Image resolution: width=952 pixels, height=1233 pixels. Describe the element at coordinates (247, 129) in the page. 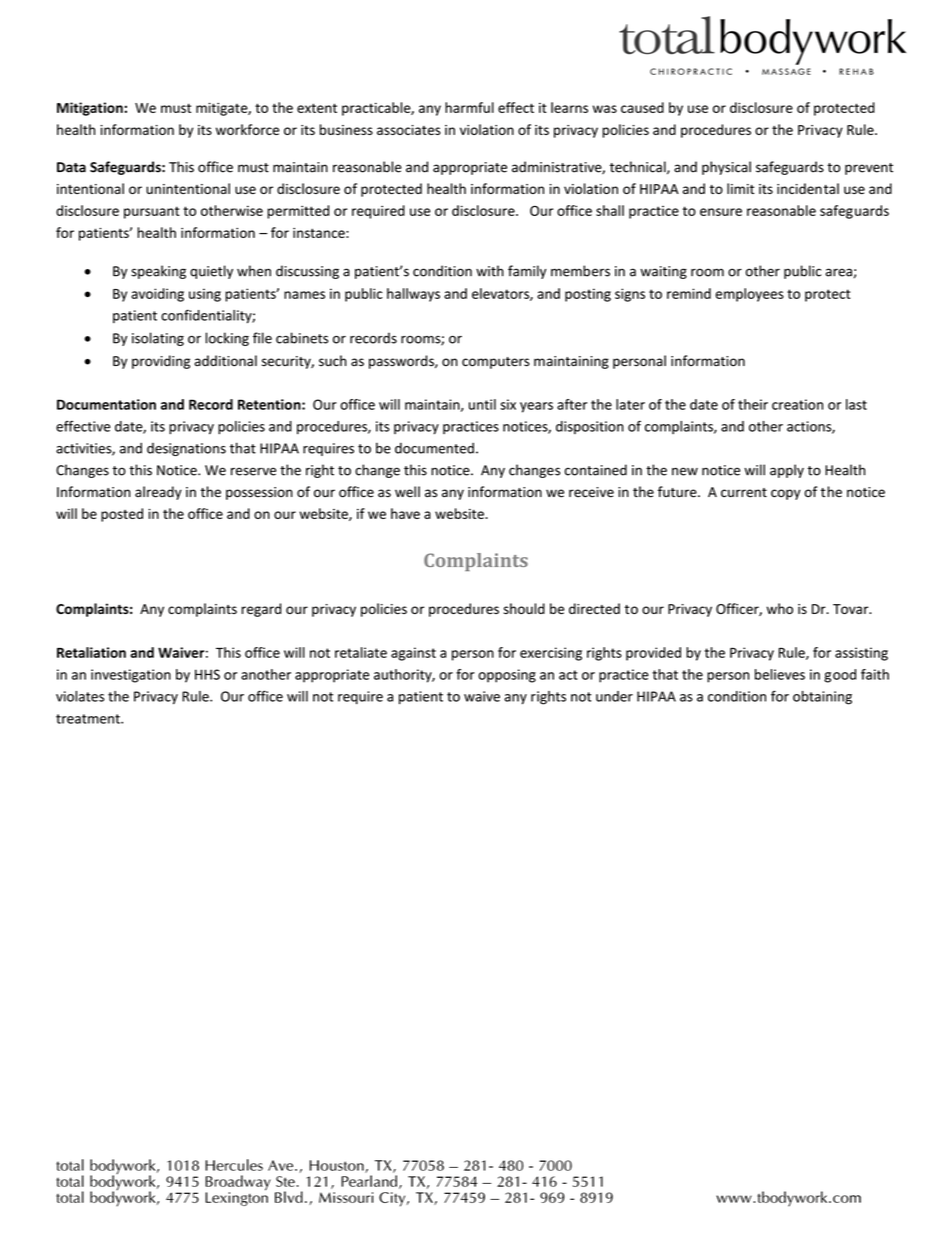

I see `workforce` at that location.
